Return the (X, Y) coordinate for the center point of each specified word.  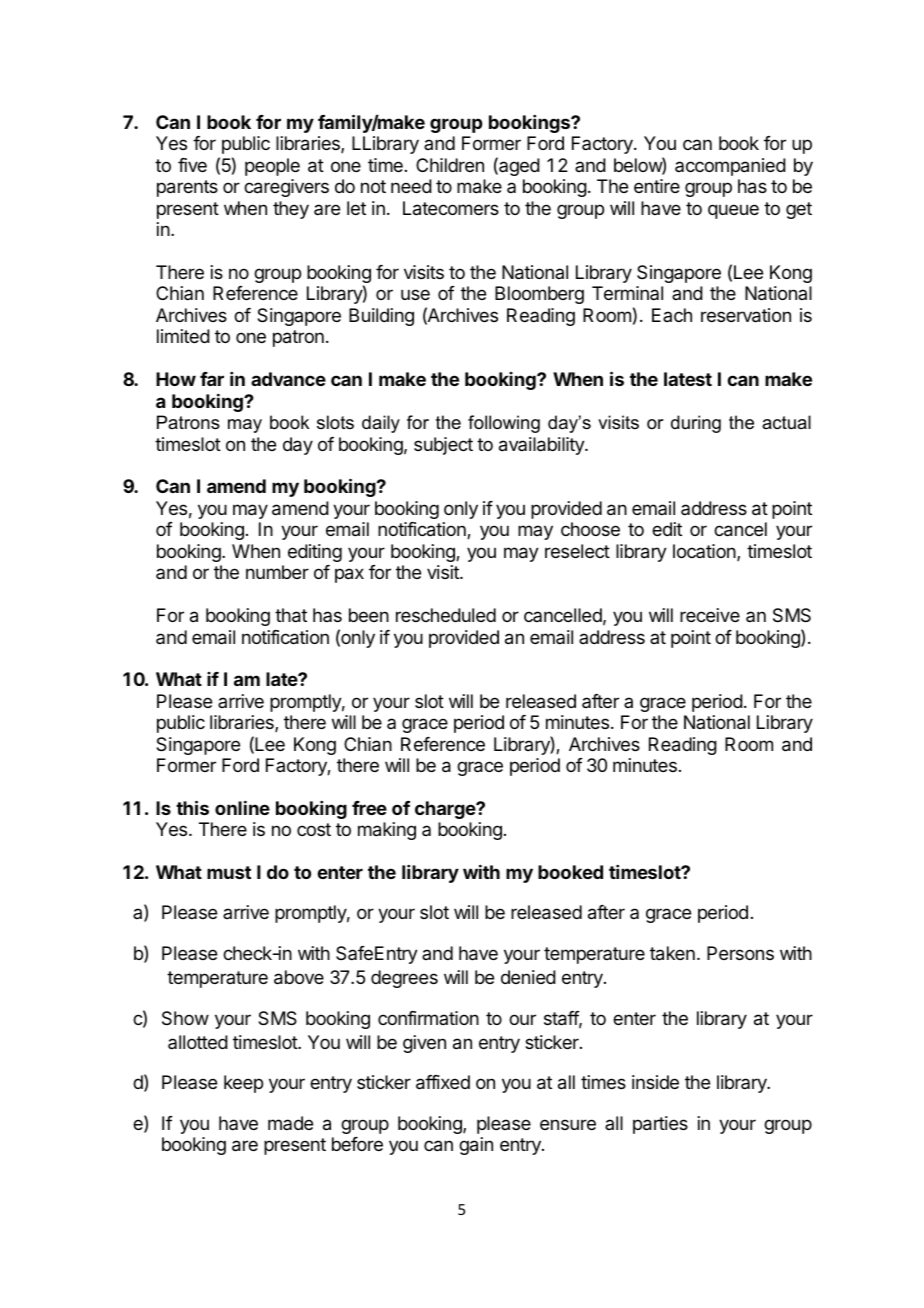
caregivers (286, 188)
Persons (740, 953)
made (290, 1123)
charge (446, 810)
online (242, 808)
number (277, 572)
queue (733, 211)
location (705, 552)
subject (443, 446)
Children (450, 165)
